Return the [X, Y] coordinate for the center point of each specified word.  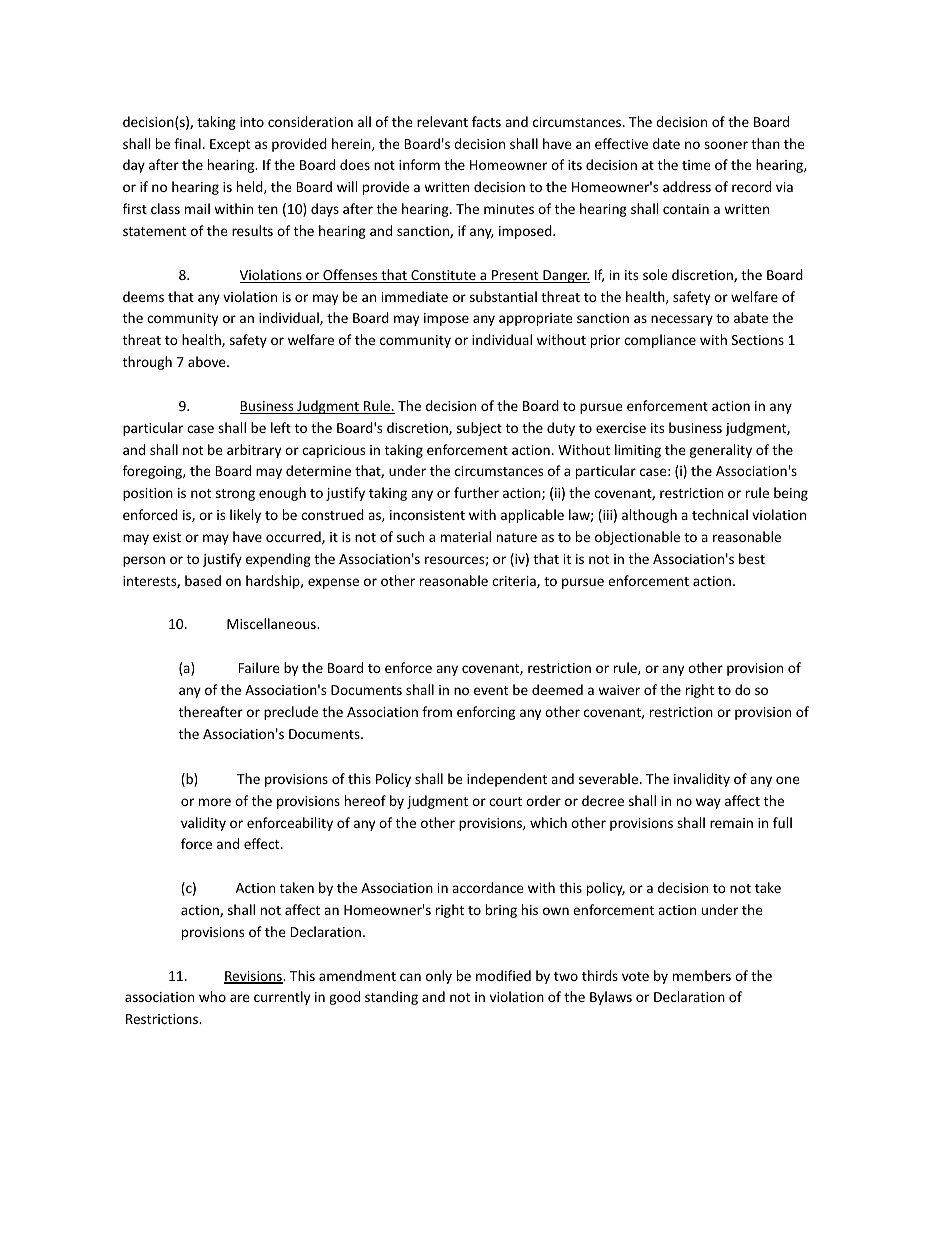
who [212, 996]
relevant [442, 121]
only [439, 977]
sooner [726, 145]
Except [230, 145]
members [702, 975]
